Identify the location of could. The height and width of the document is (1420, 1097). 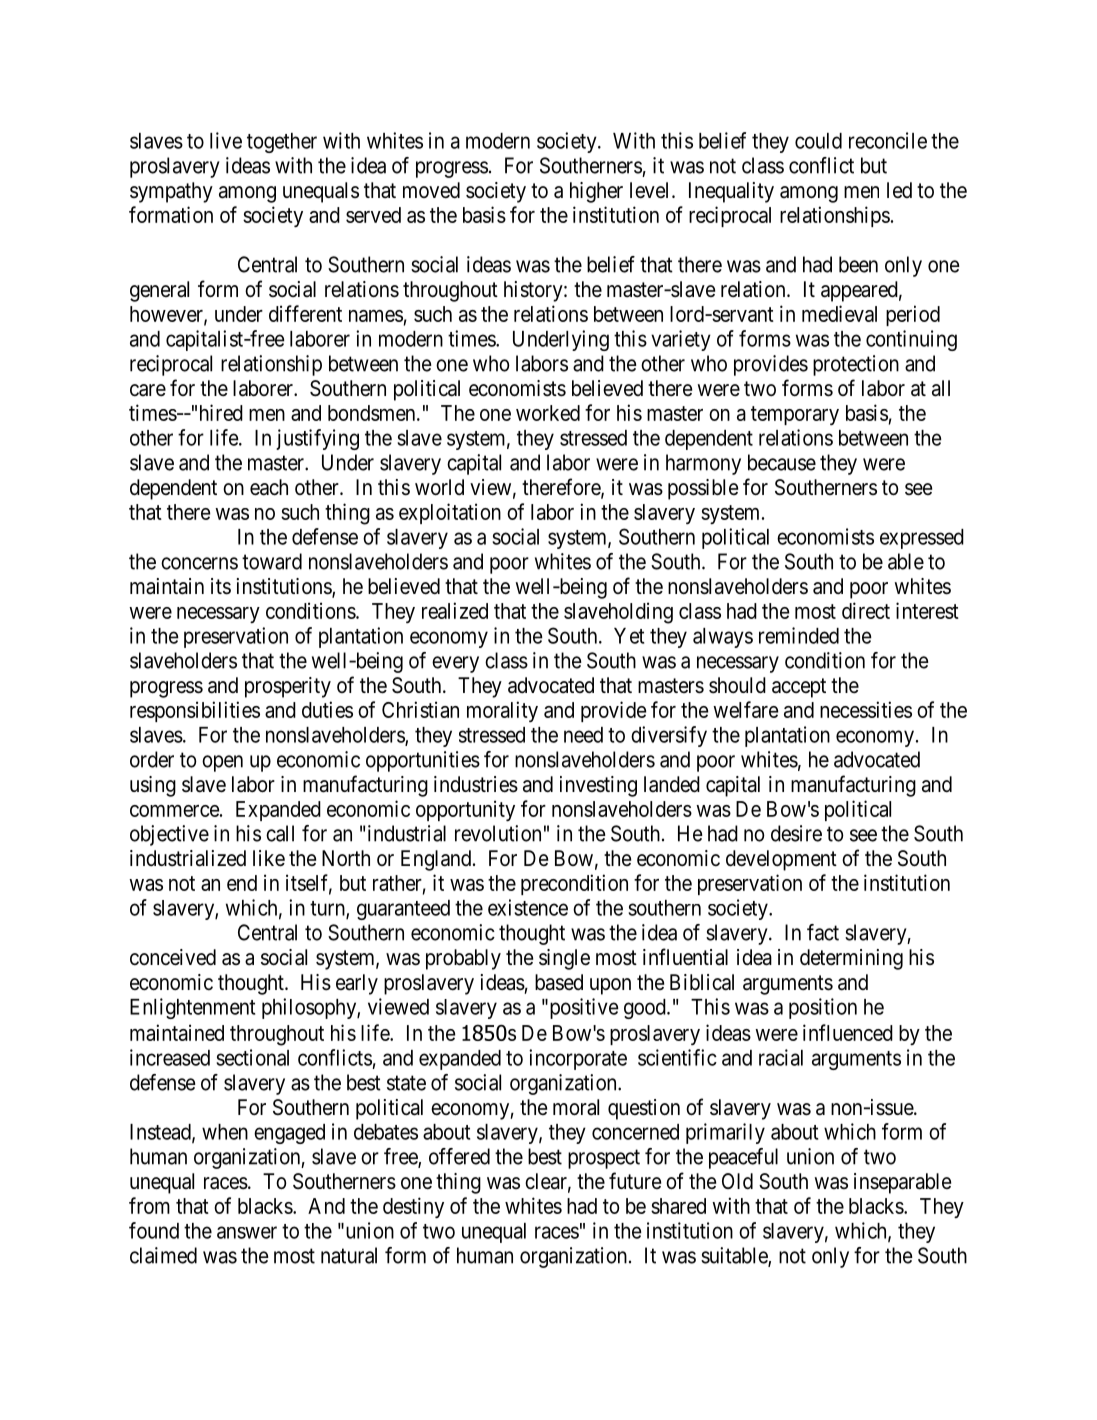
(818, 141).
